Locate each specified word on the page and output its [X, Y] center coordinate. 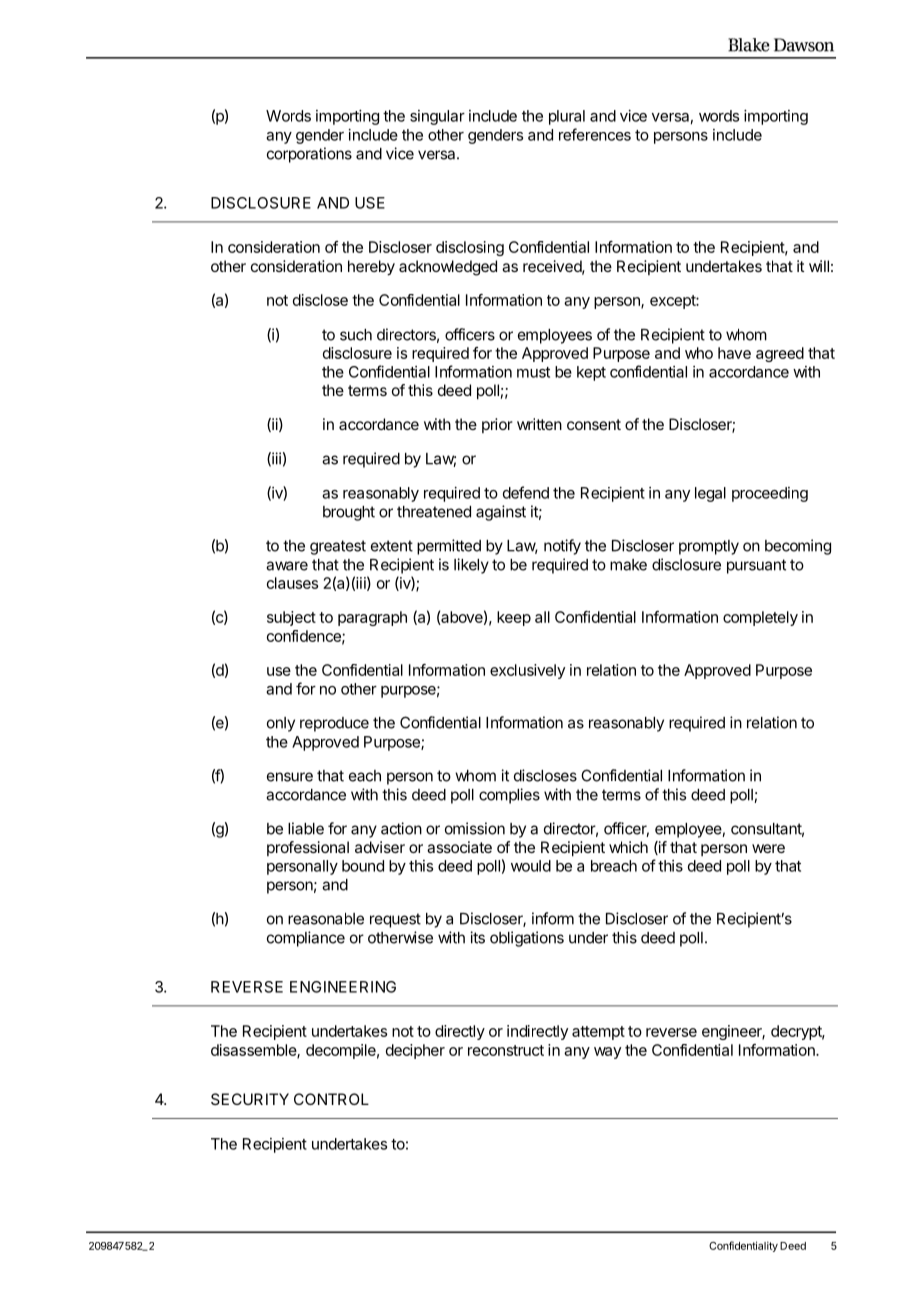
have [734, 353]
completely [760, 618]
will [819, 266]
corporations [309, 155]
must [533, 372]
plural [567, 117]
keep [514, 618]
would [531, 866]
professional [308, 848]
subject [291, 618]
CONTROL [331, 1099]
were [768, 848]
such [356, 335]
